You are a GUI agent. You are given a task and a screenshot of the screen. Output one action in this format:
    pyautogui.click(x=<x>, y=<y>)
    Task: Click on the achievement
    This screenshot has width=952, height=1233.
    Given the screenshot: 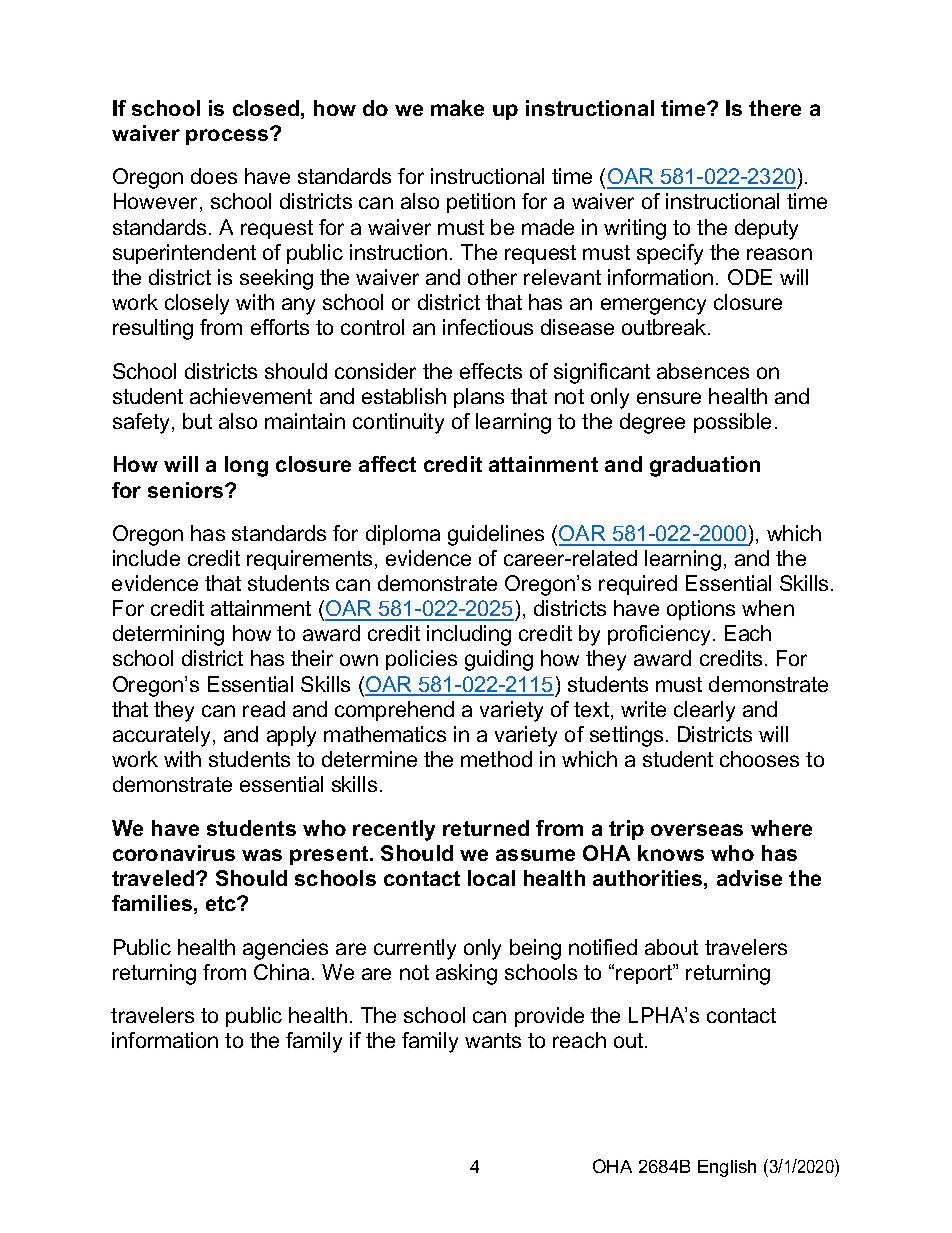 What is the action you would take?
    pyautogui.click(x=251, y=396)
